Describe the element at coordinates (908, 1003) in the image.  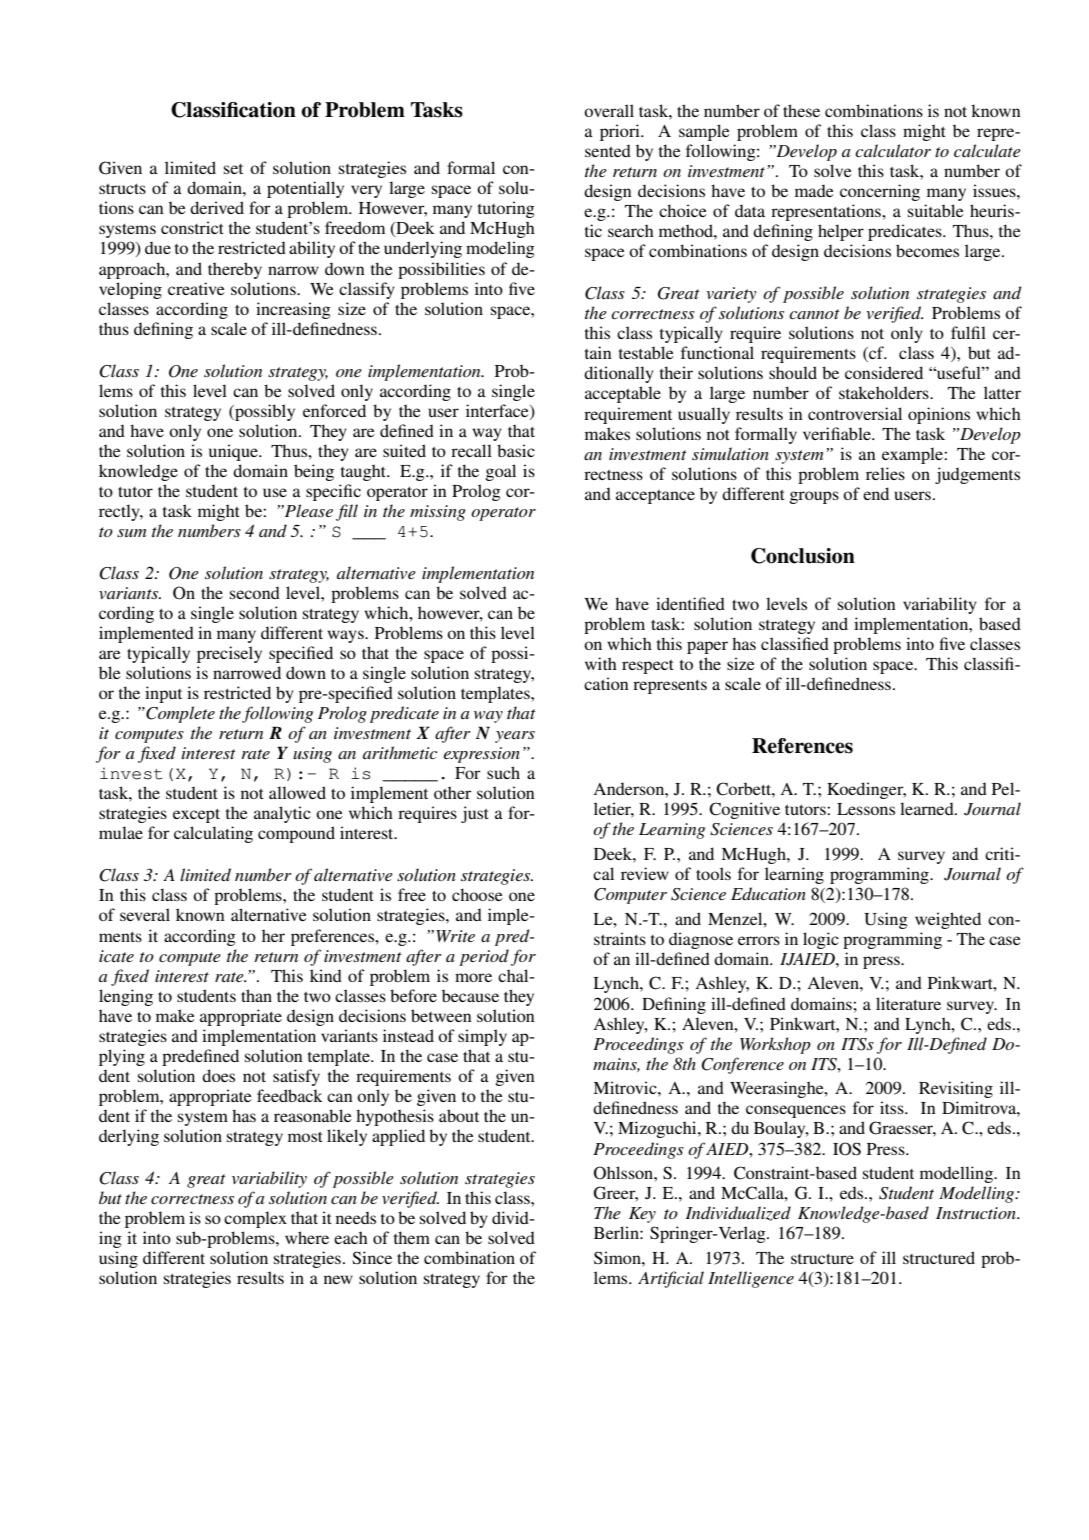
I see `literature` at that location.
